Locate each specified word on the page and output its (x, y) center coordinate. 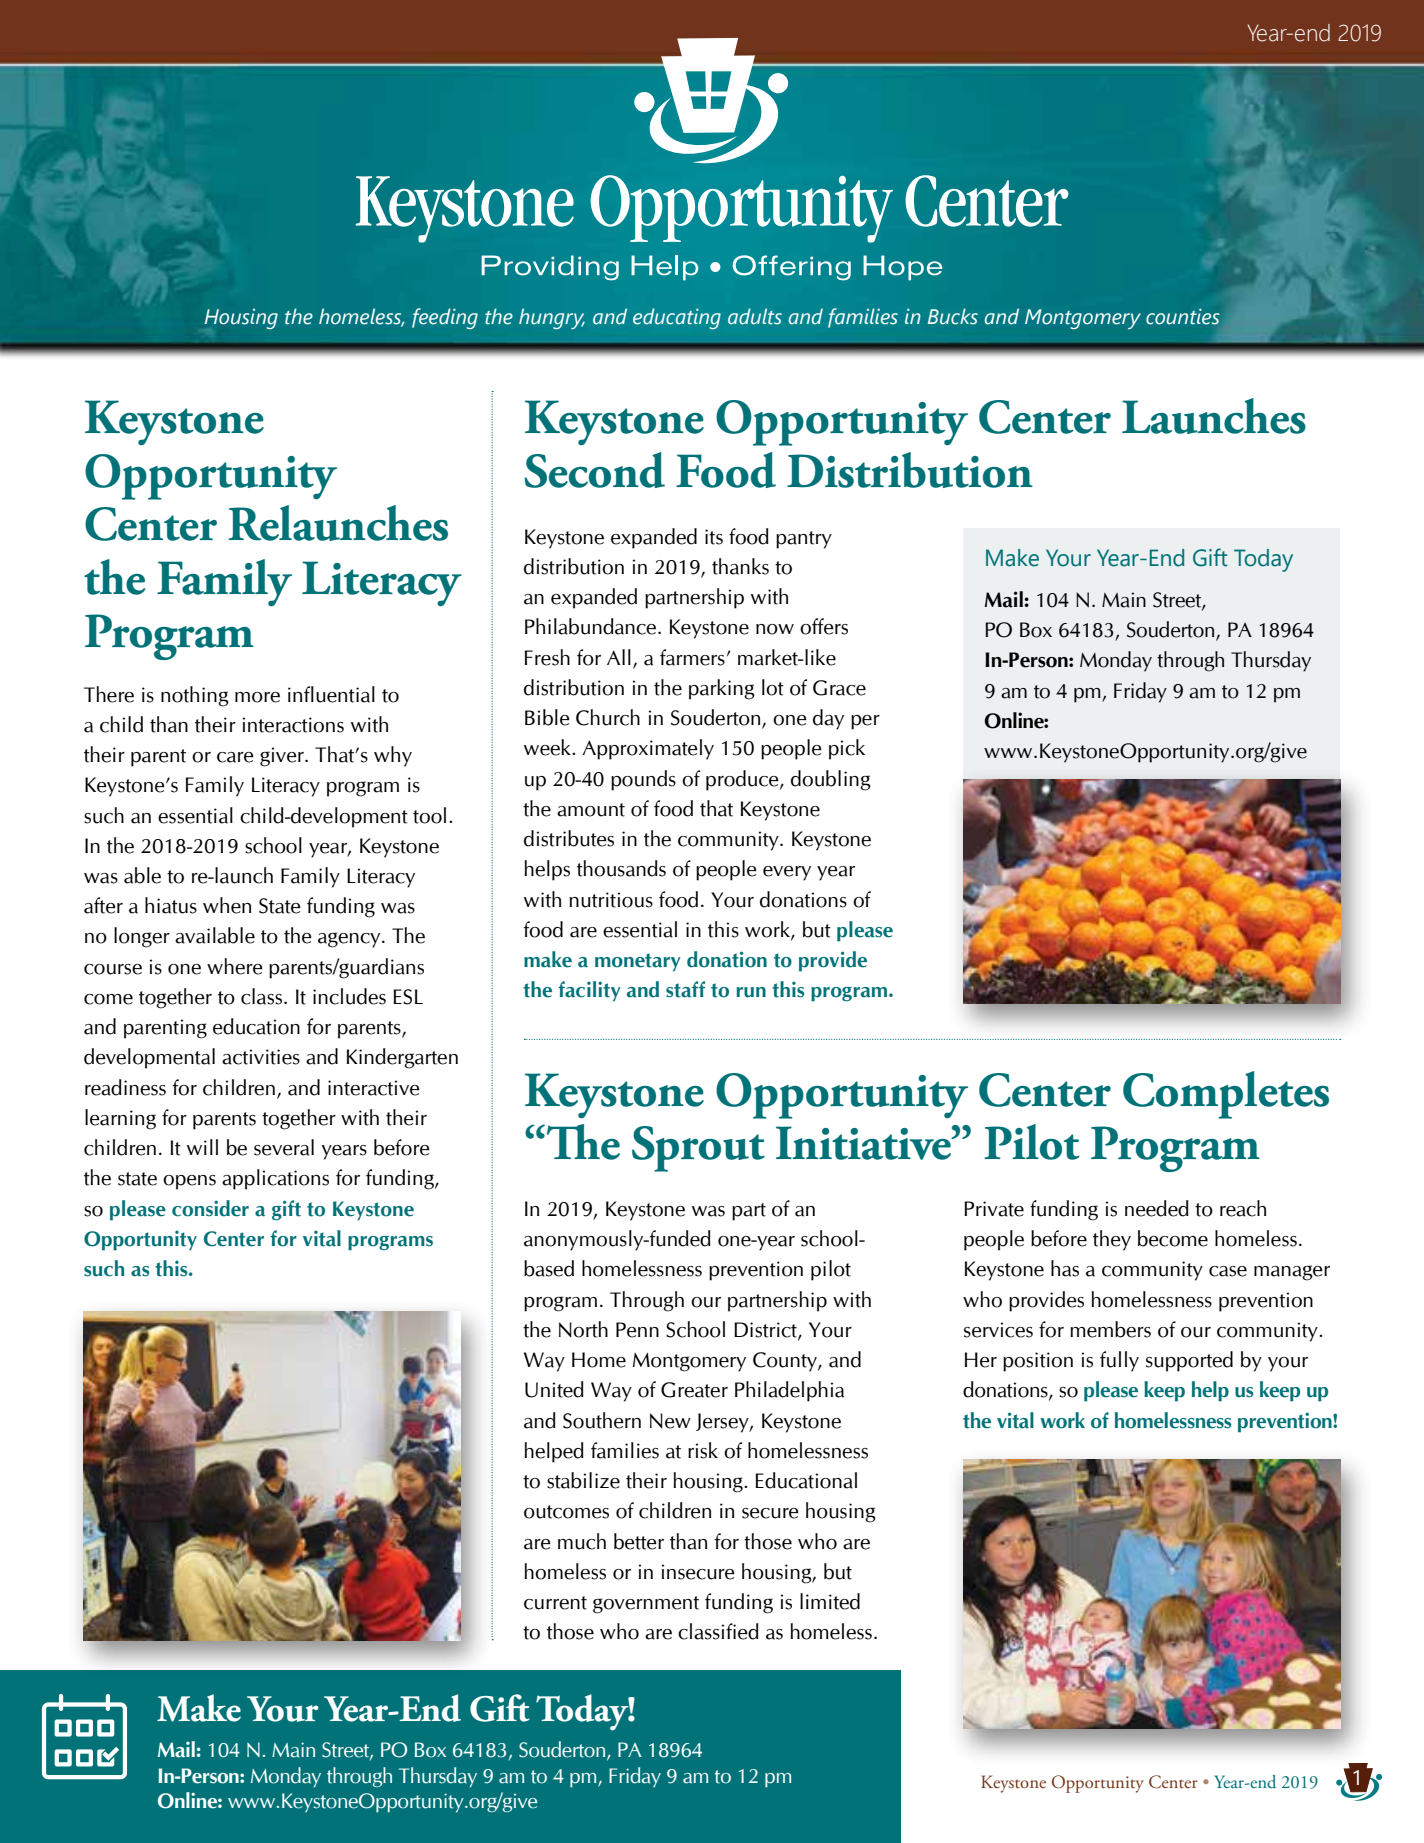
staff (685, 989)
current (555, 1603)
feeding (445, 318)
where (235, 966)
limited (830, 1601)
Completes (1226, 1095)
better (639, 1541)
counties (1183, 316)
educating (677, 318)
